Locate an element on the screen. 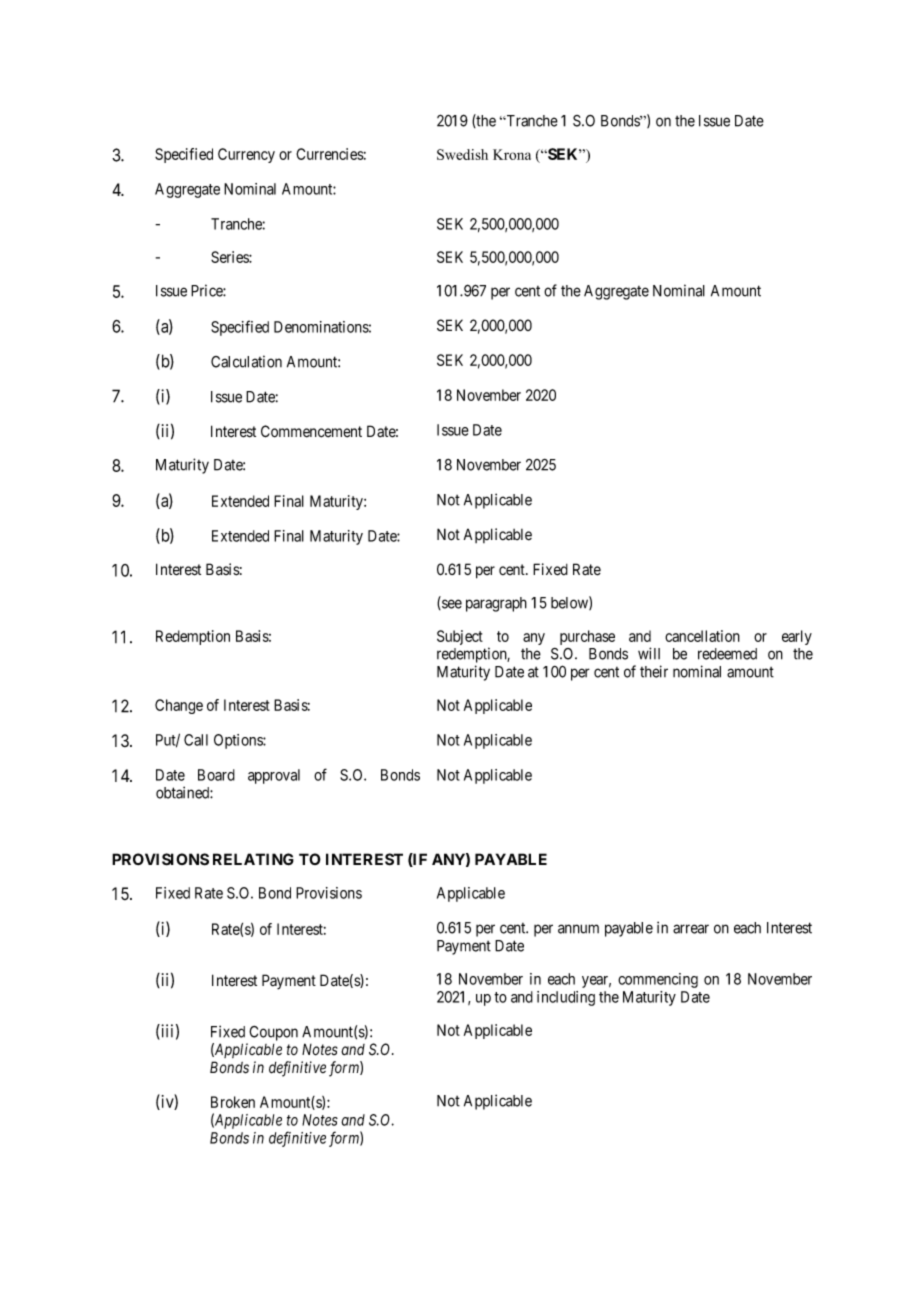 The image size is (924, 1308). cancellation is located at coordinates (702, 636).
